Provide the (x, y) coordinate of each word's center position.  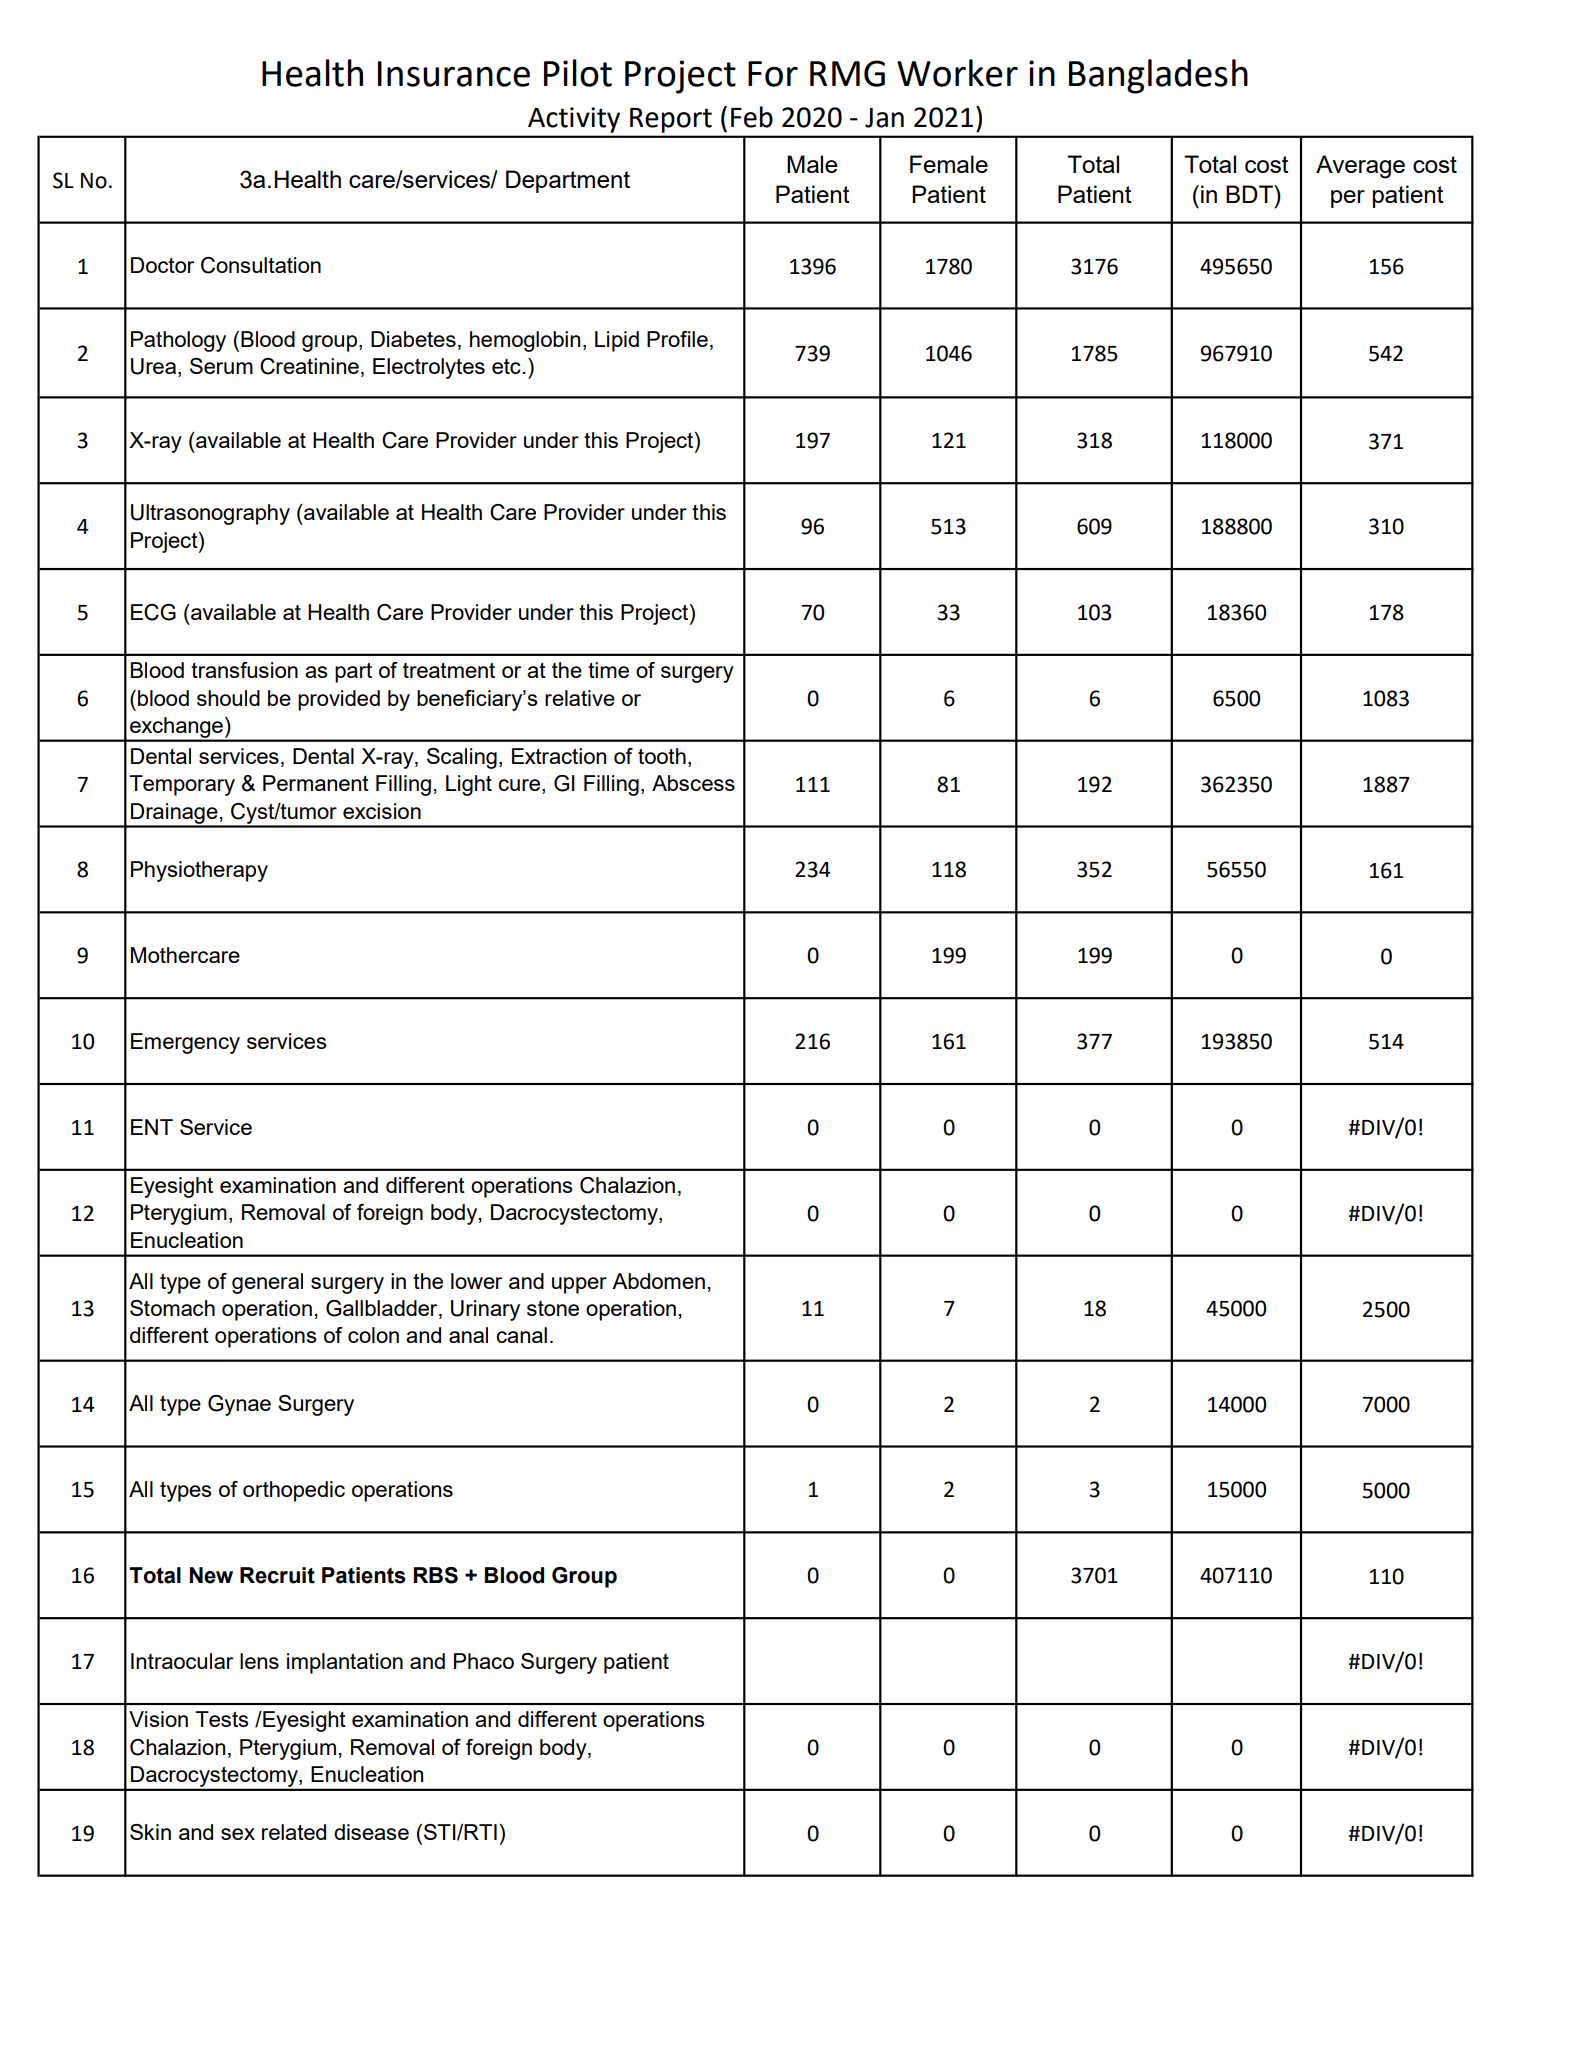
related (294, 1832)
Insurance (454, 74)
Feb (752, 117)
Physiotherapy (199, 871)
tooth (662, 756)
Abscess (693, 783)
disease (371, 1832)
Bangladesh (1158, 76)
